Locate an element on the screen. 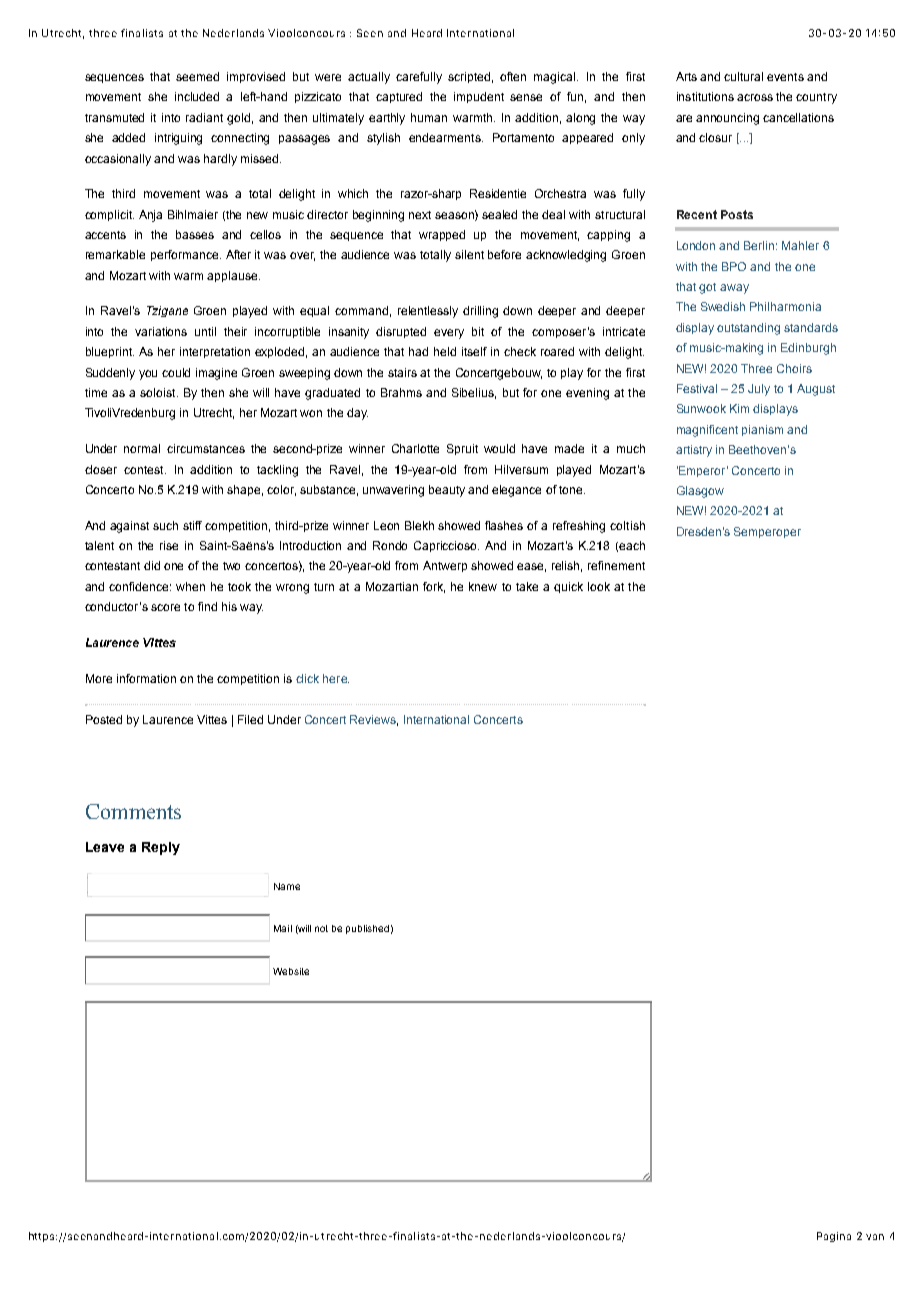 The width and height of the screenshot is (924, 1308). look is located at coordinates (599, 586).
